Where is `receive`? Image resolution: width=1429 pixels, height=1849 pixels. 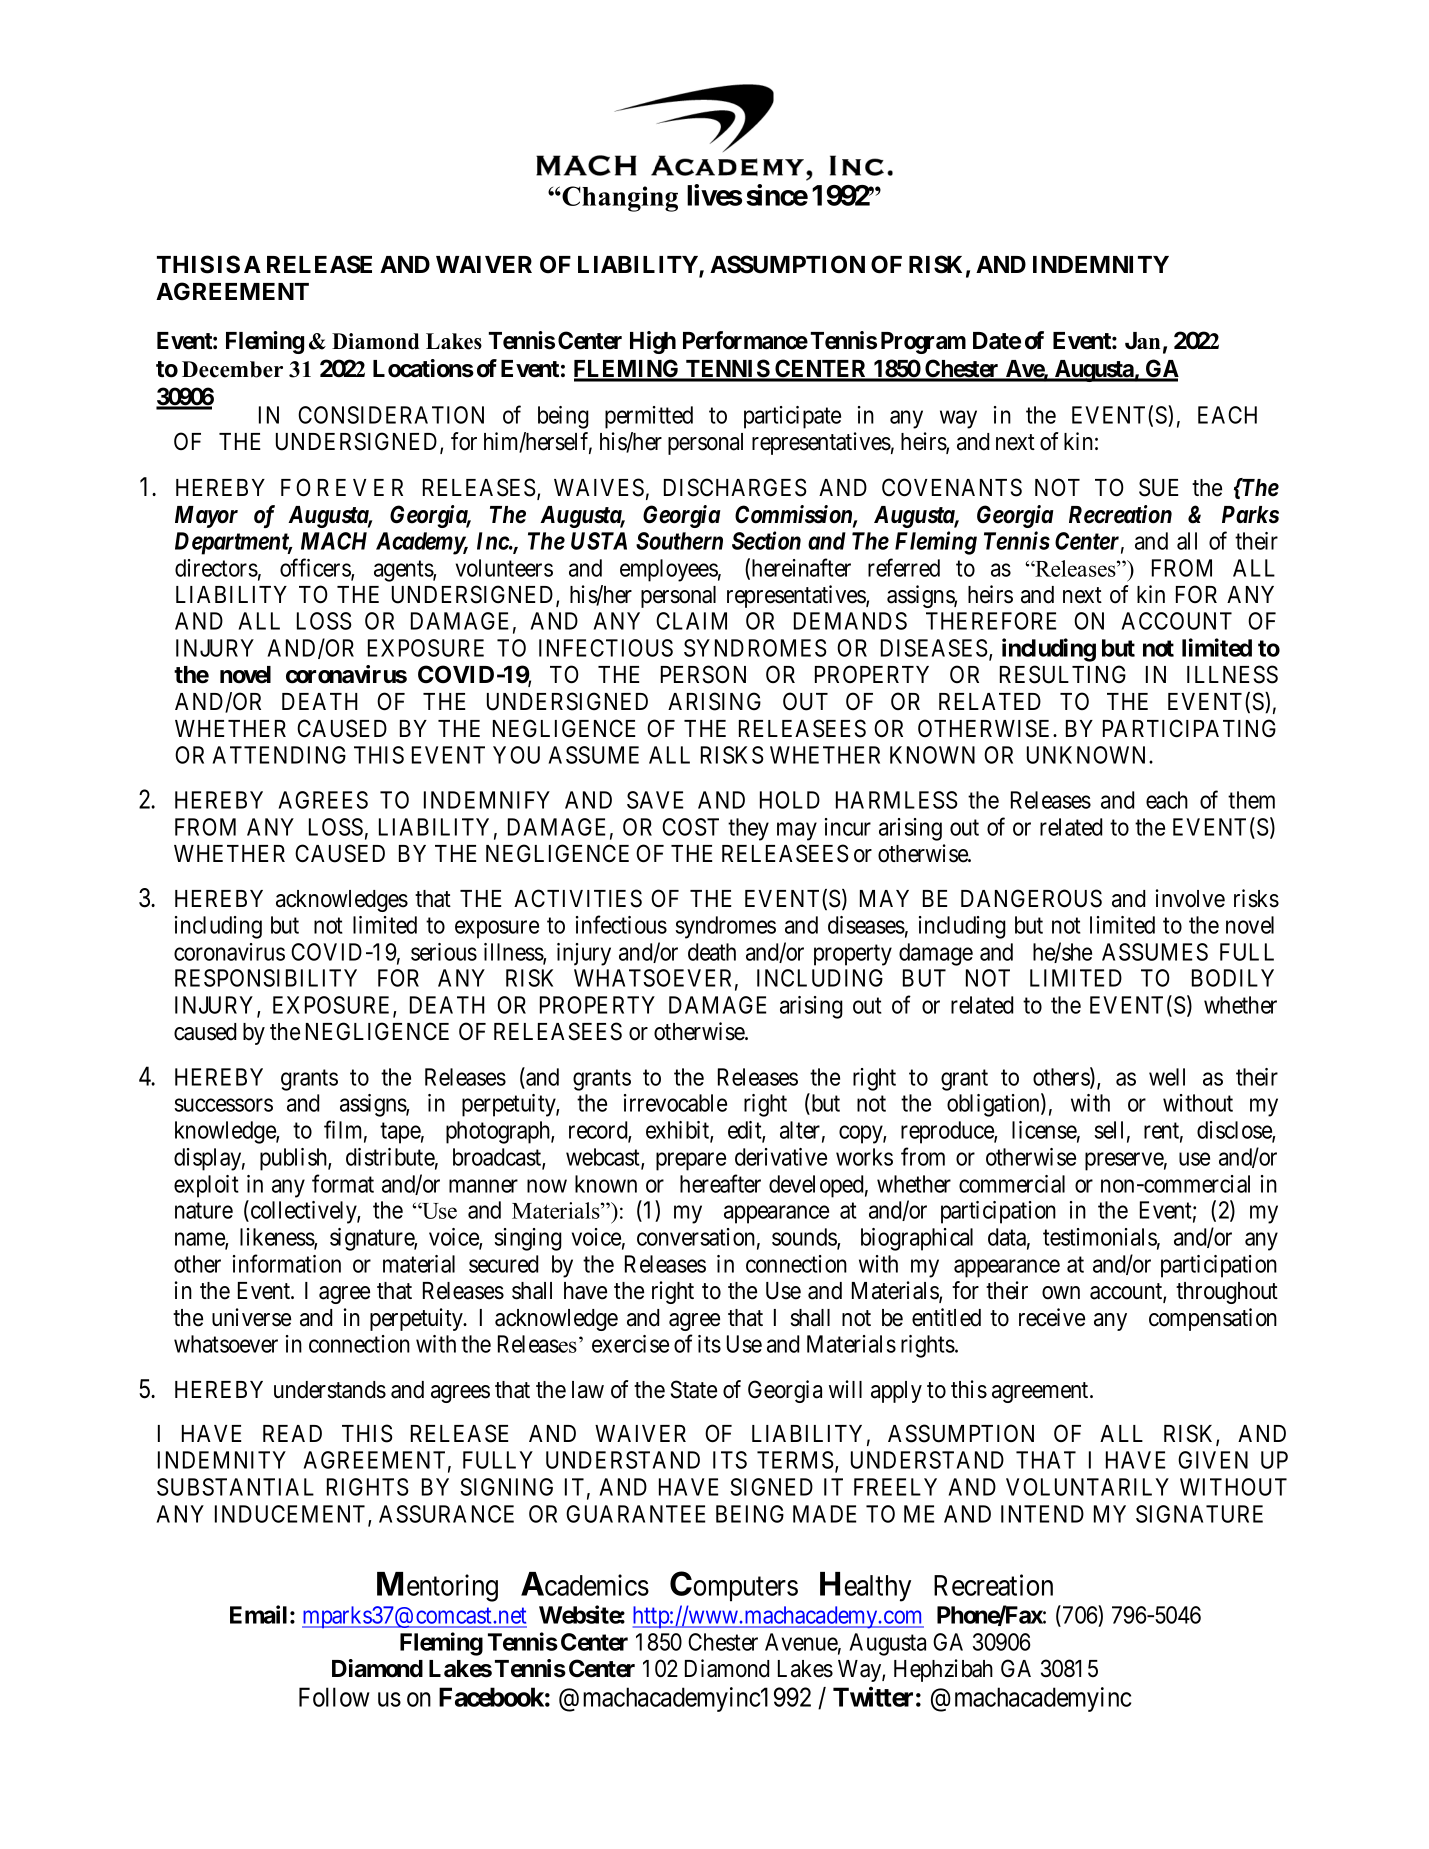 receive is located at coordinates (1052, 1317).
